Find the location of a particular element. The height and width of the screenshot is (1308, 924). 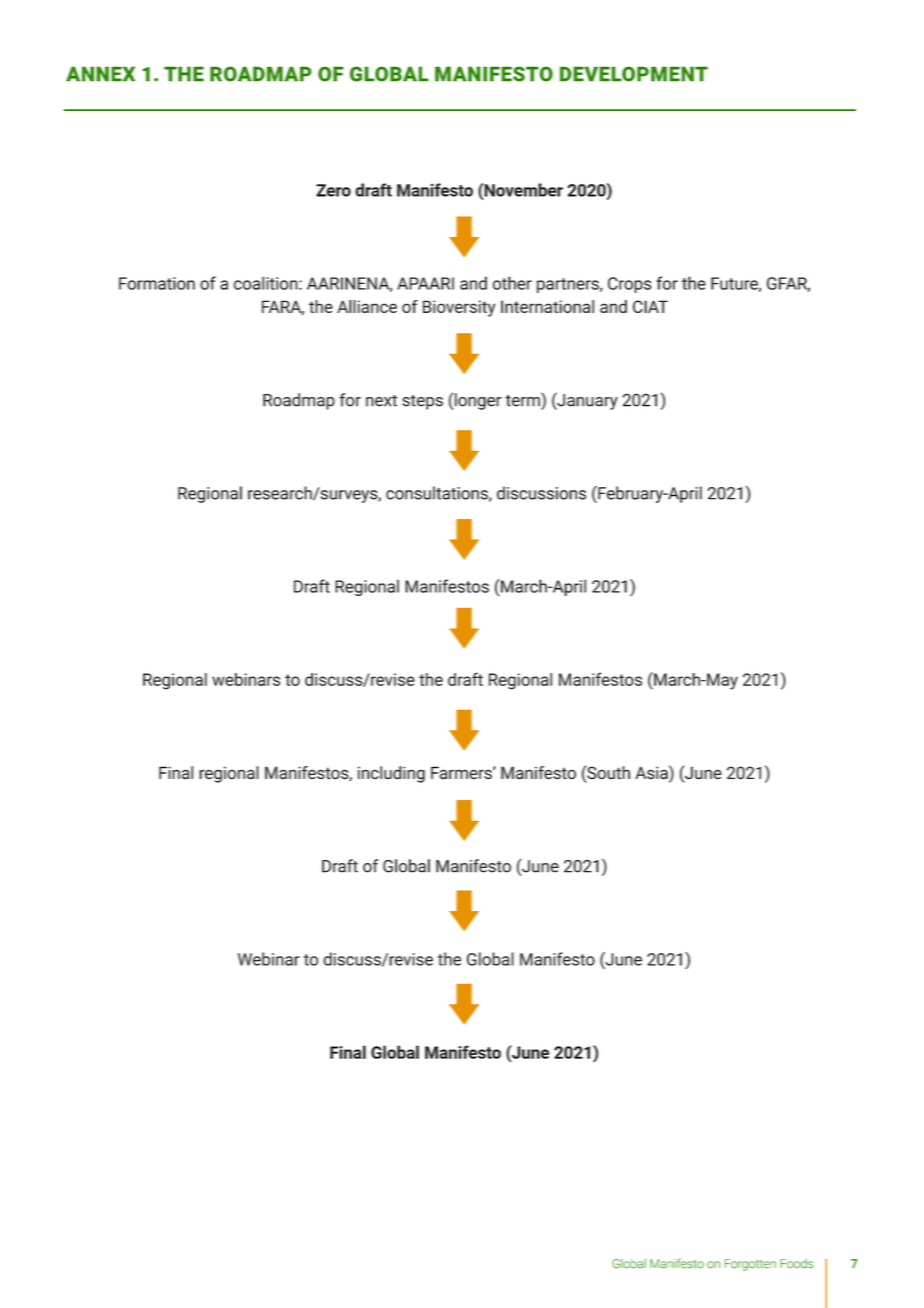

Zero is located at coordinates (333, 190).
